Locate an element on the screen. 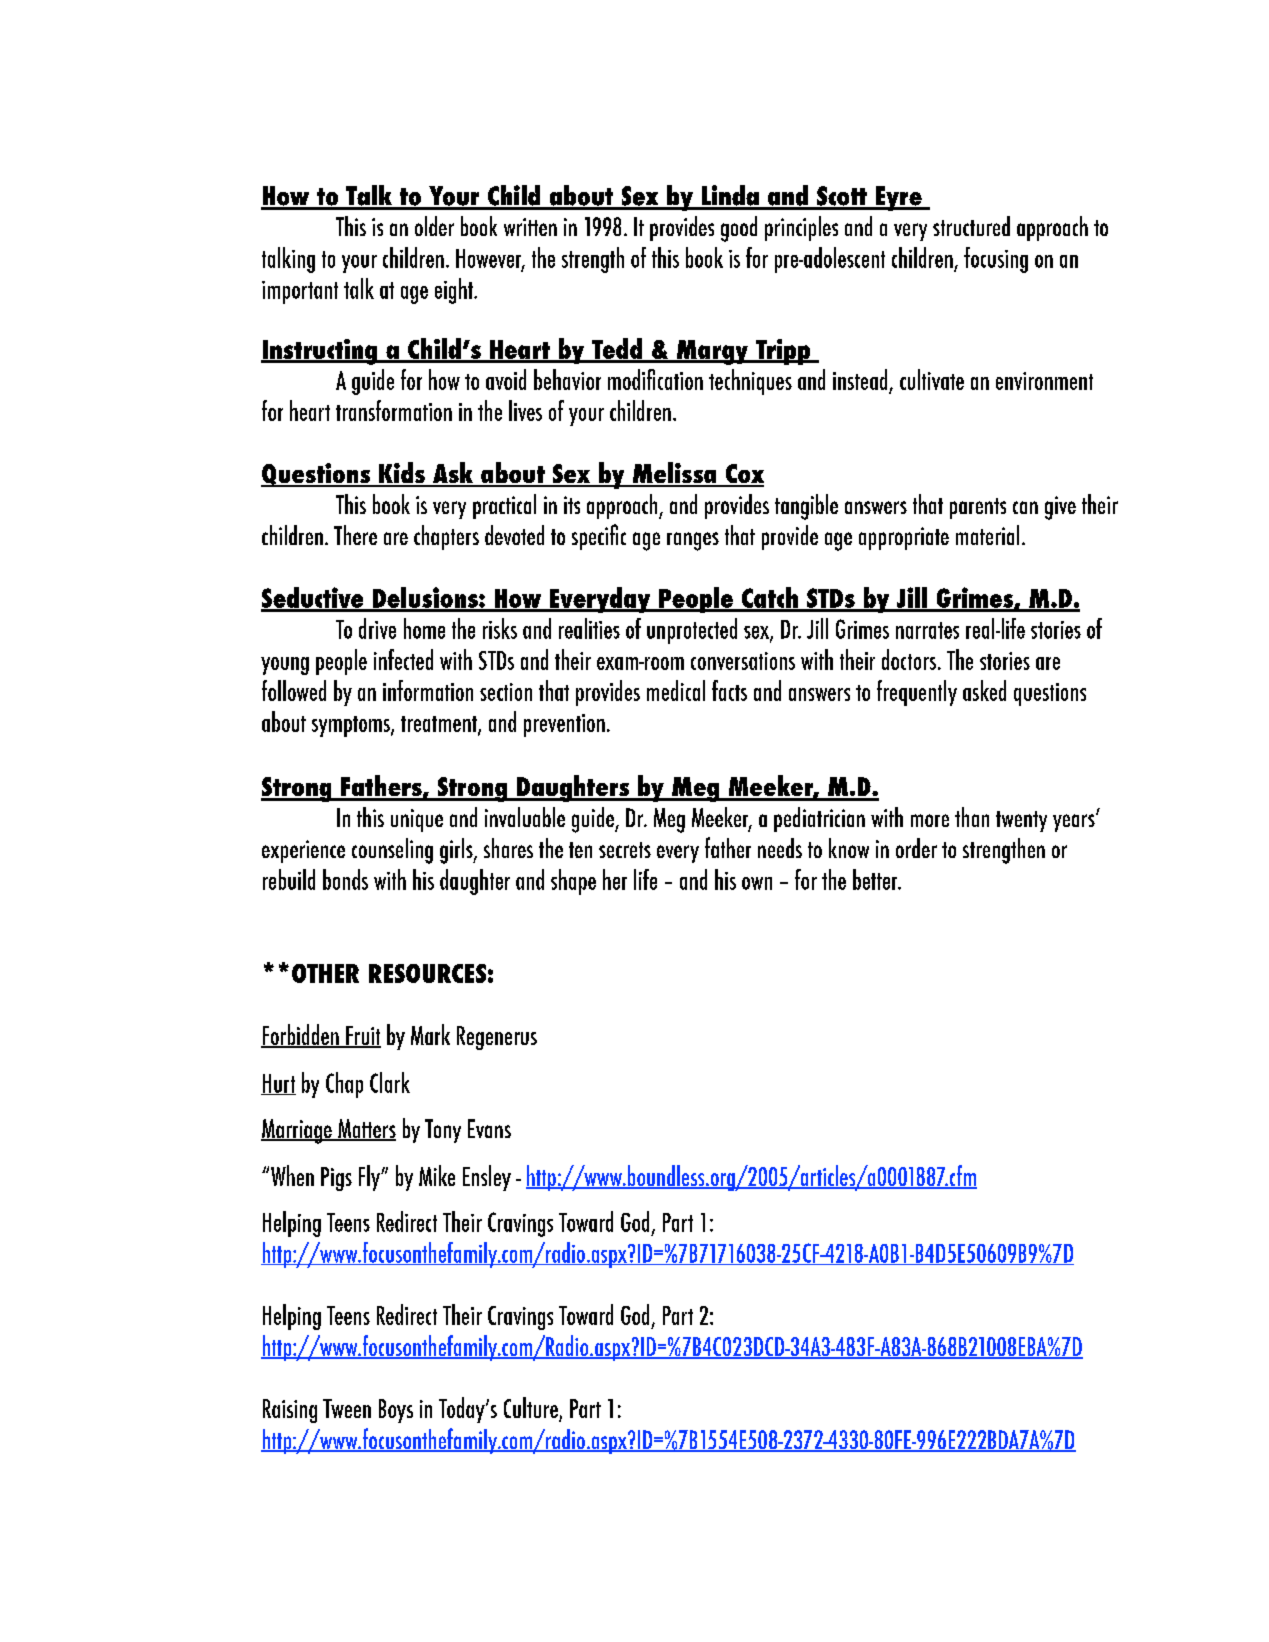 This screenshot has height=1642, width=1269. unique is located at coordinates (417, 820).
